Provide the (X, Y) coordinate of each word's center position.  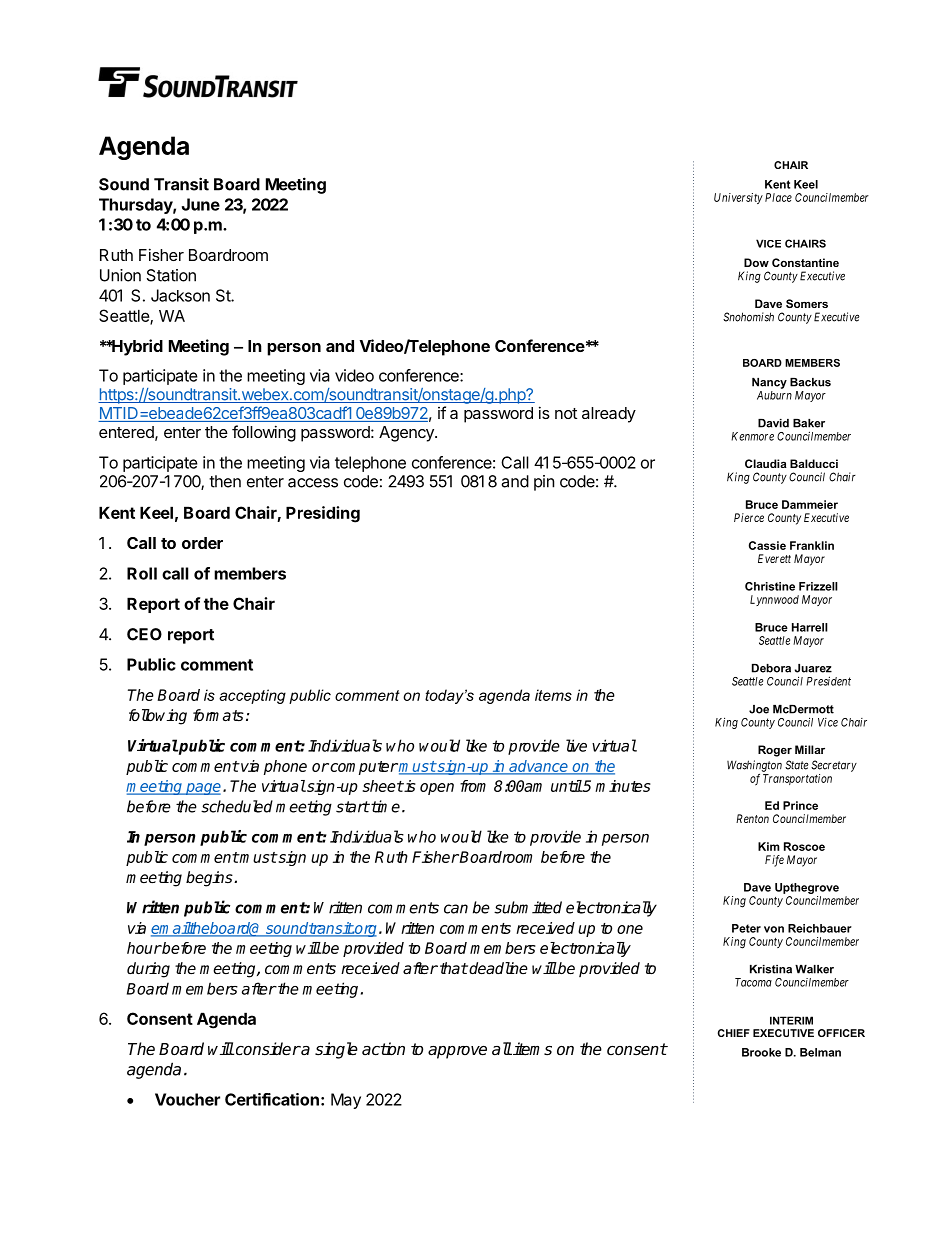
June (201, 204)
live (576, 745)
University (738, 198)
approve (457, 1052)
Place (778, 197)
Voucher (187, 1099)
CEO (144, 634)
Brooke (761, 1052)
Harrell (810, 627)
